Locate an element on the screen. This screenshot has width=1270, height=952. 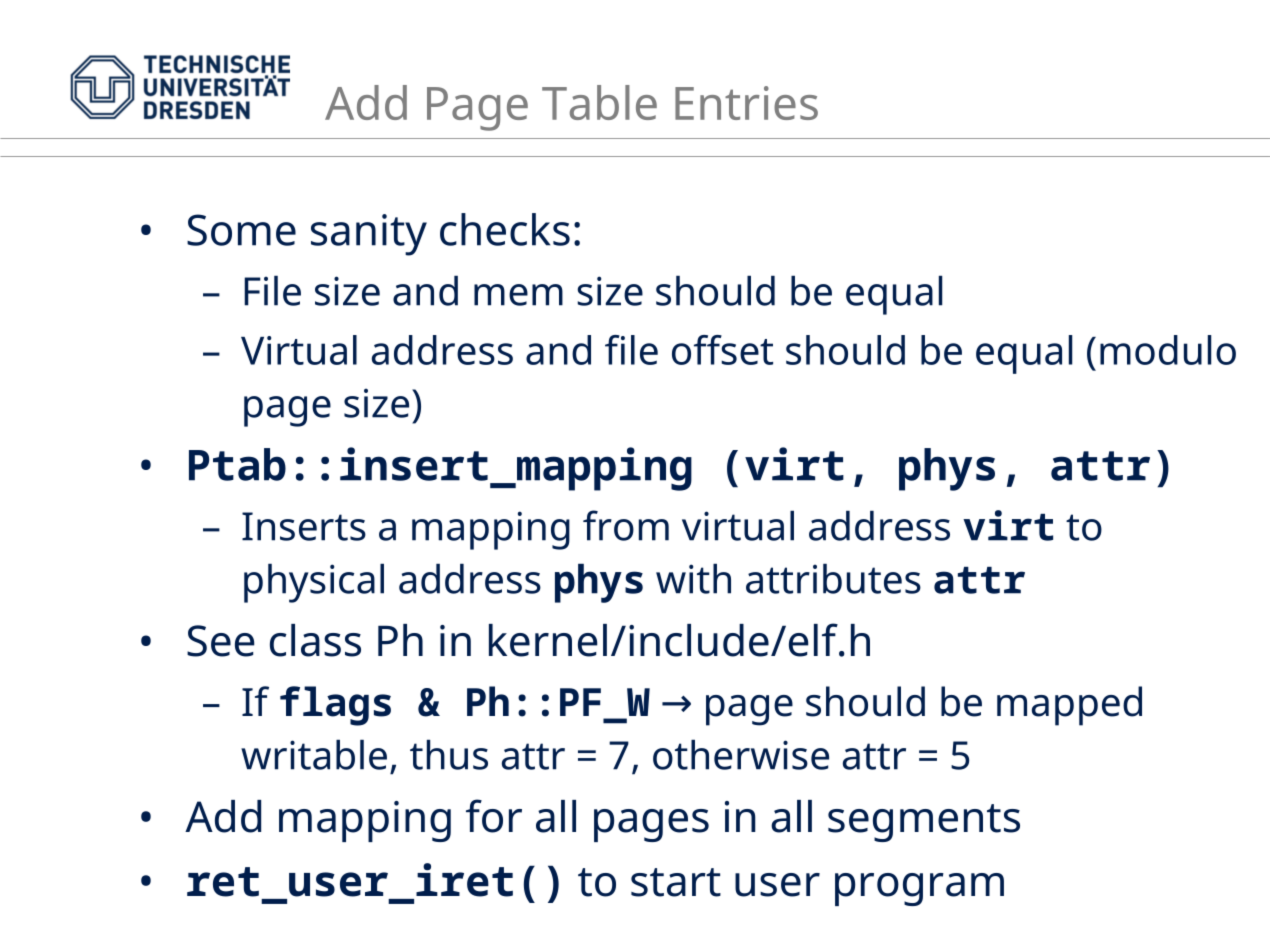
for is located at coordinates (494, 816).
